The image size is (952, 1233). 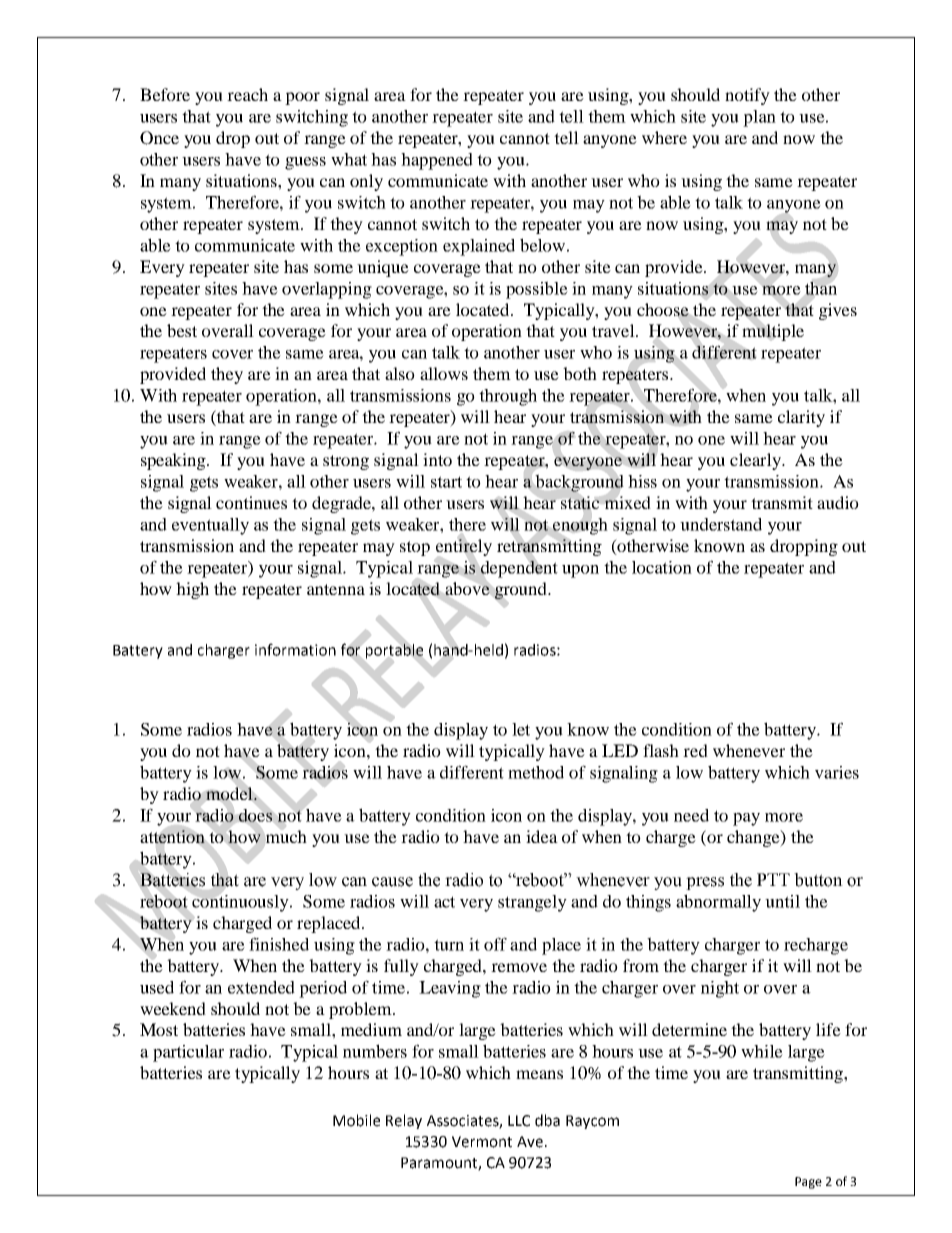 What do you see at coordinates (759, 118) in the screenshot?
I see `plan` at bounding box center [759, 118].
